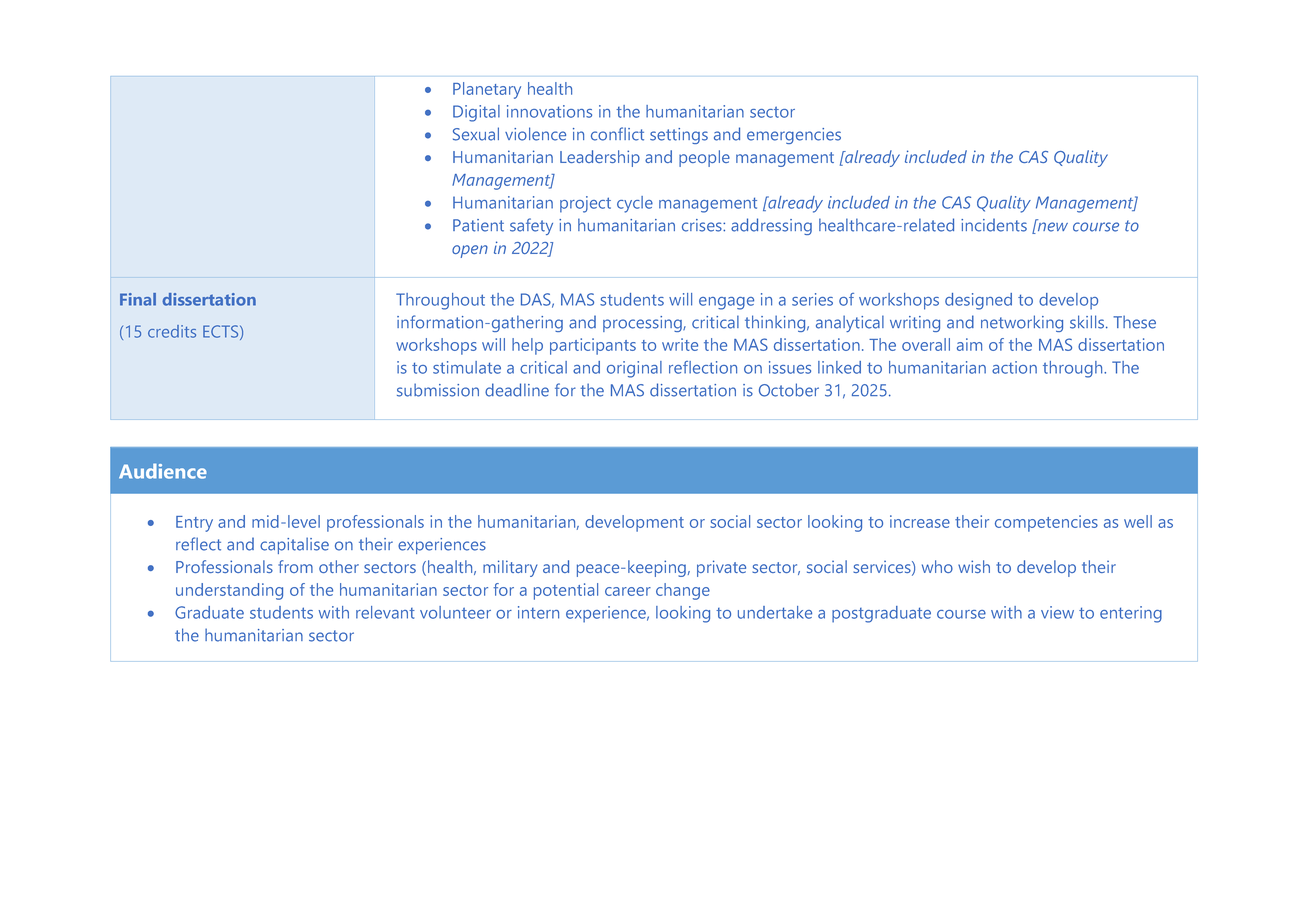  I want to click on aim, so click(969, 344).
